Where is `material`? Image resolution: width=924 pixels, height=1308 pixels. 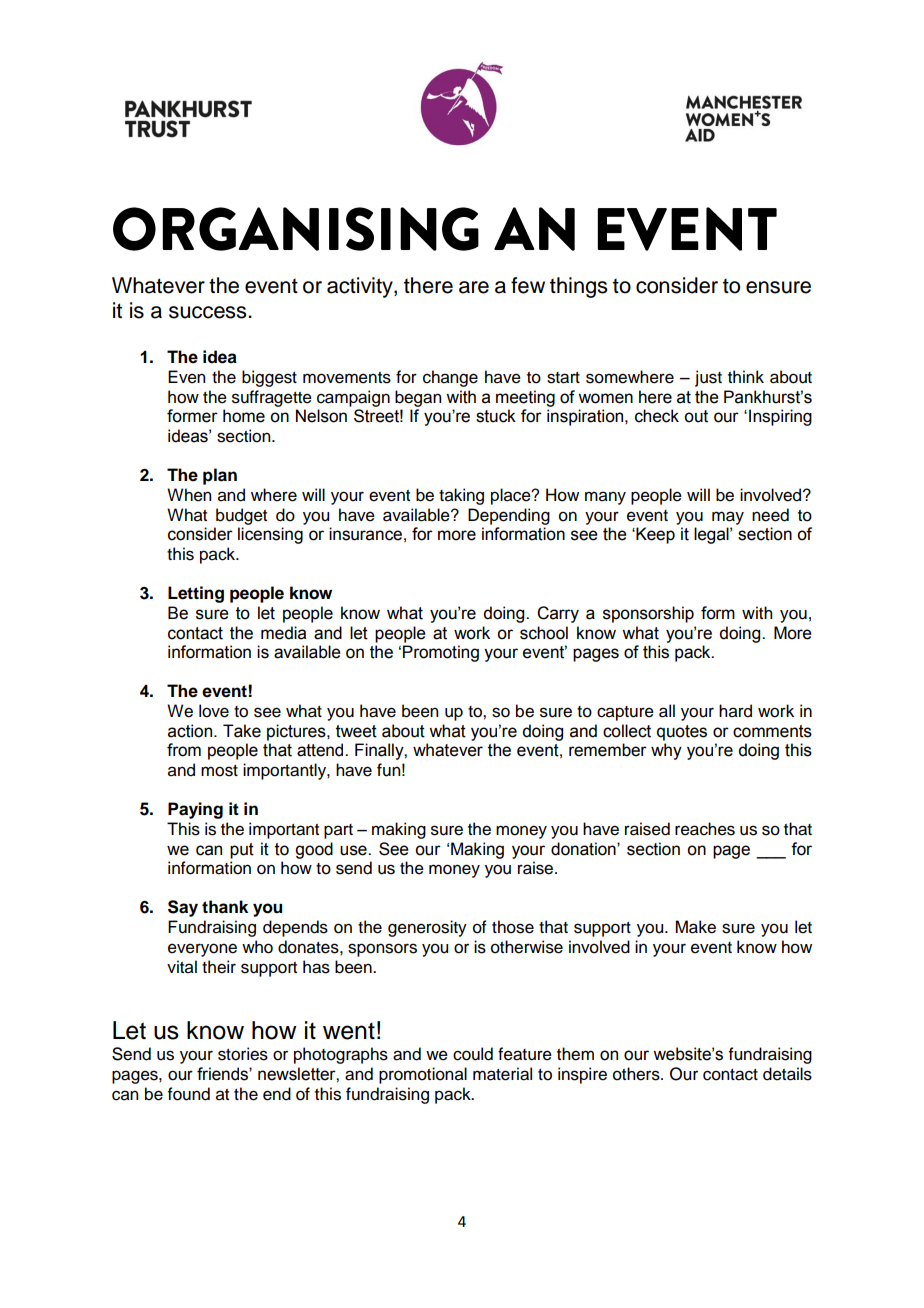
material is located at coordinates (502, 1074).
